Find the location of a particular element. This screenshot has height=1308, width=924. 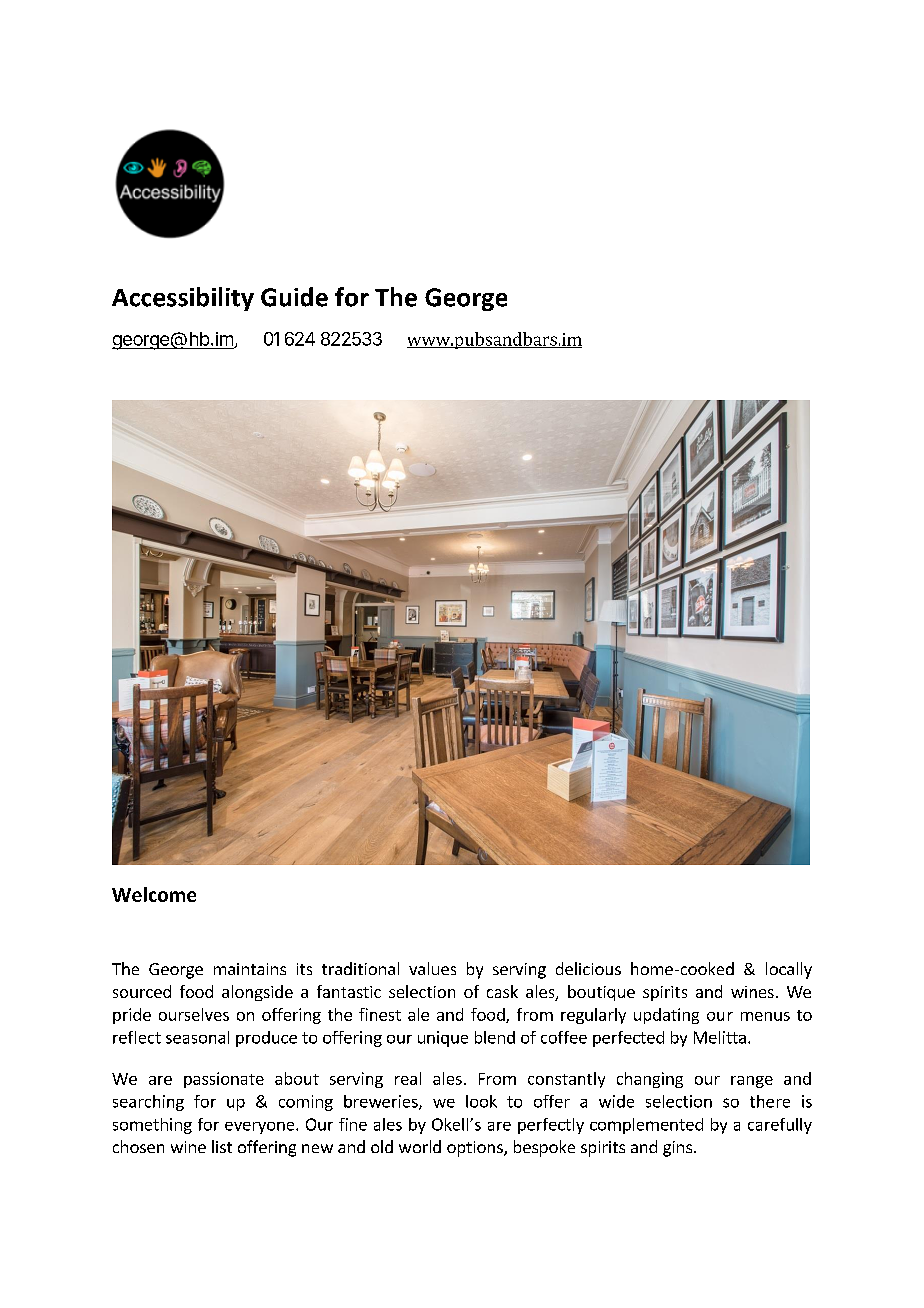

list is located at coordinates (222, 1146).
